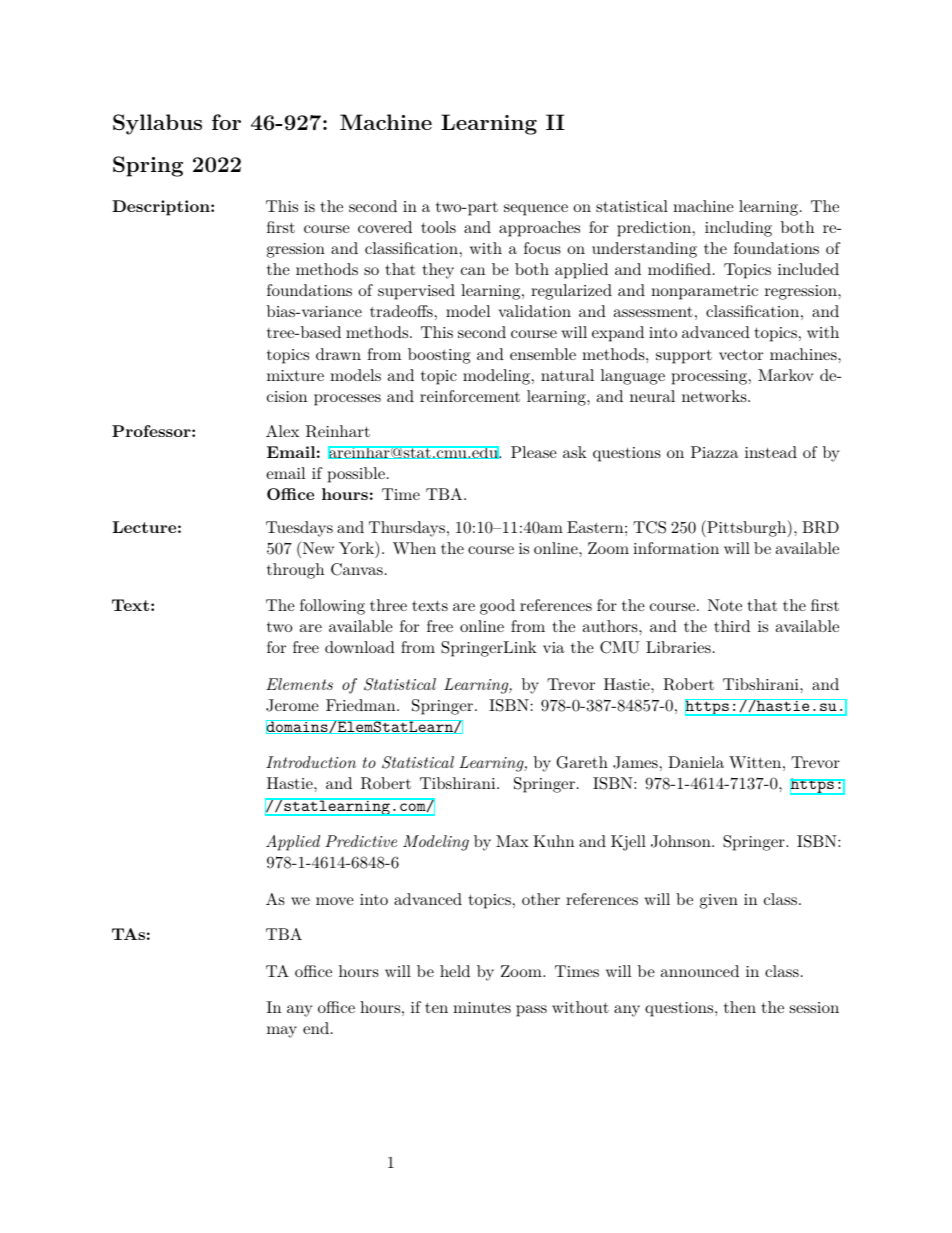  What do you see at coordinates (292, 705) in the screenshot?
I see `Jerome` at bounding box center [292, 705].
